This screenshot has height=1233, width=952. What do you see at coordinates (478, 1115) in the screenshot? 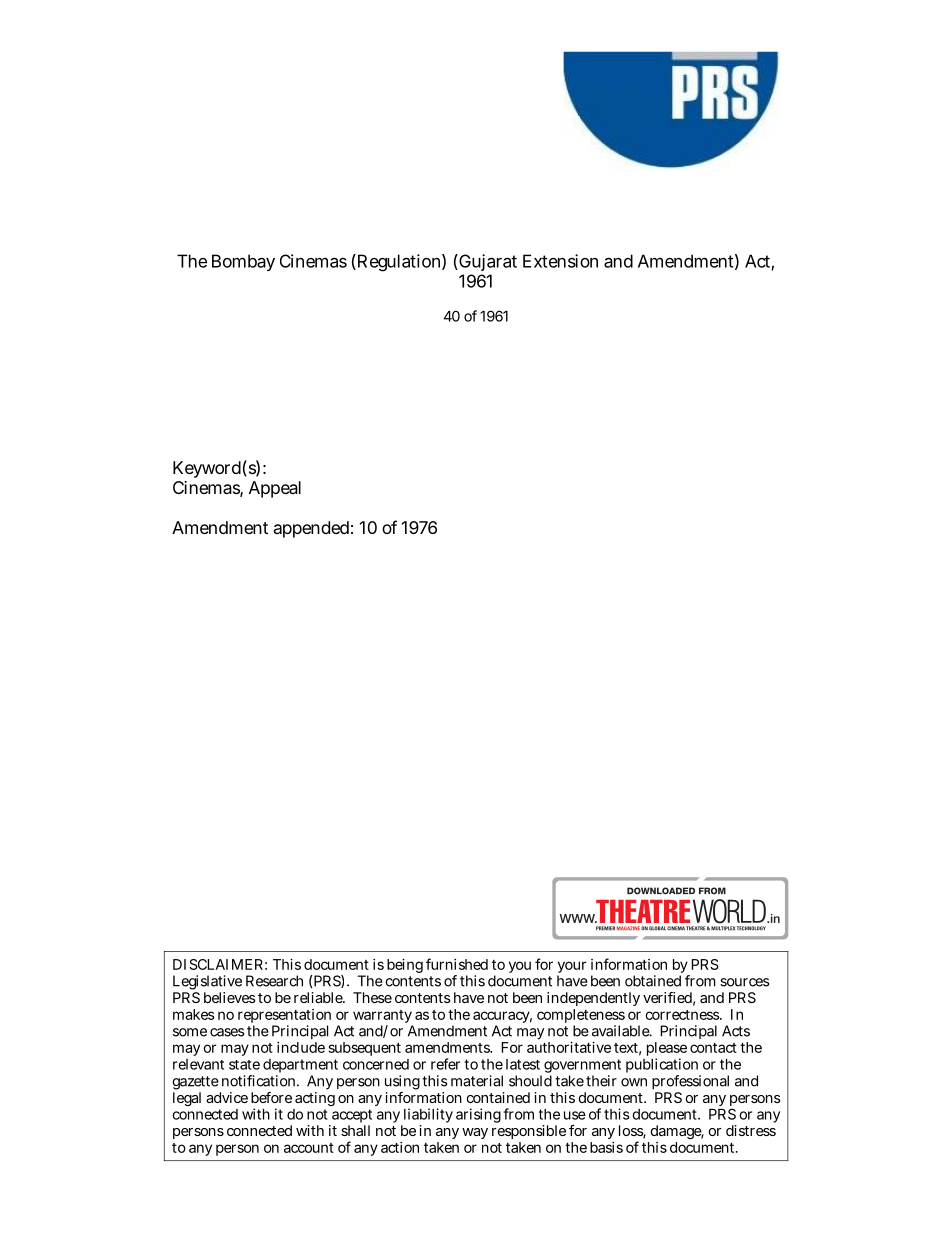
I see `arising` at bounding box center [478, 1115].
